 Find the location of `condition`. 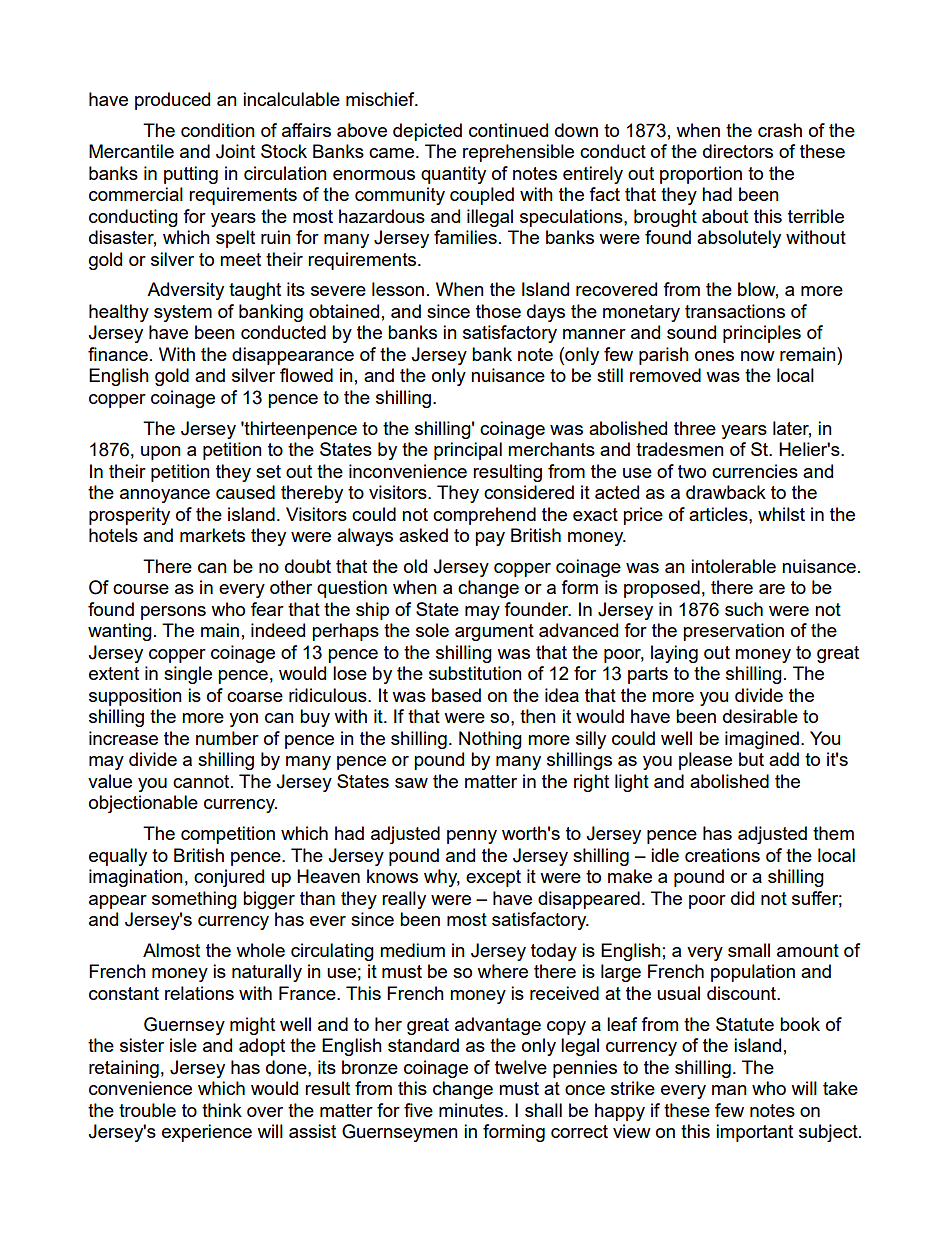

condition is located at coordinates (218, 130).
